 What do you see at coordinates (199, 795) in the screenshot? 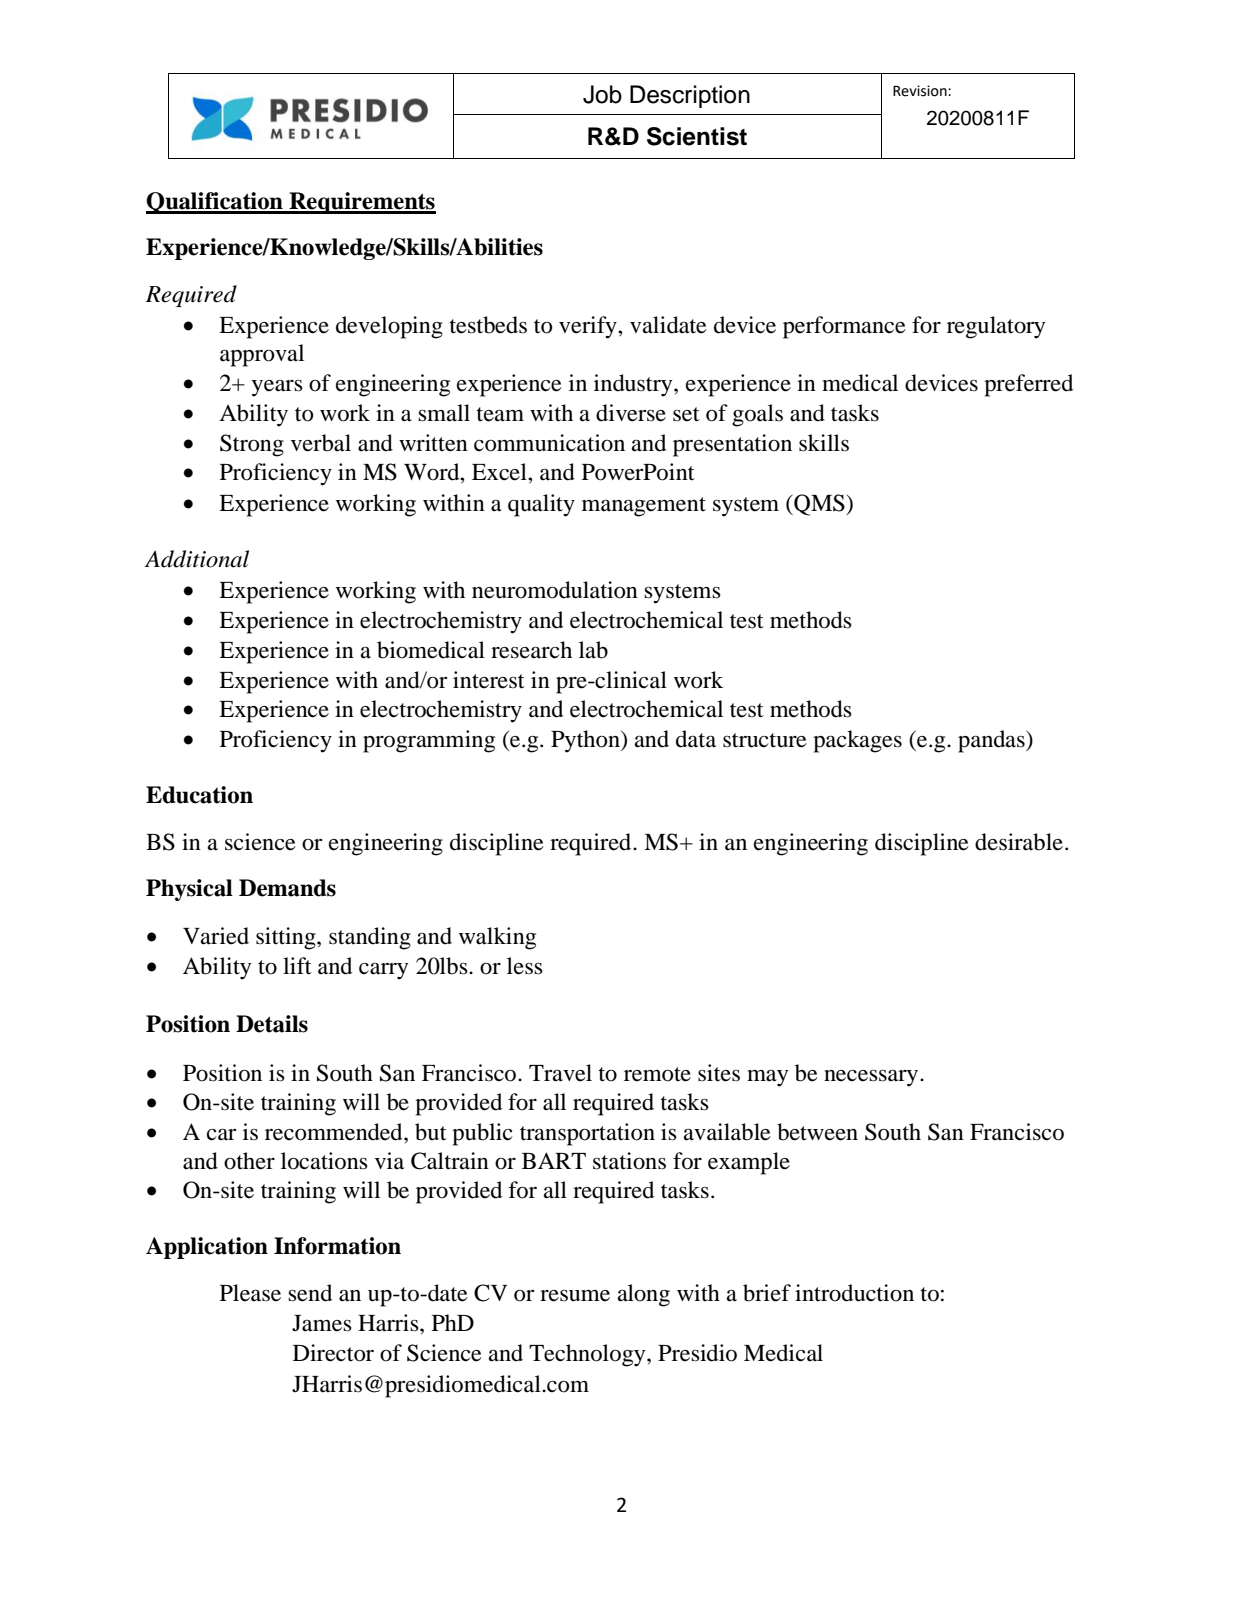
I see `Education` at bounding box center [199, 795].
